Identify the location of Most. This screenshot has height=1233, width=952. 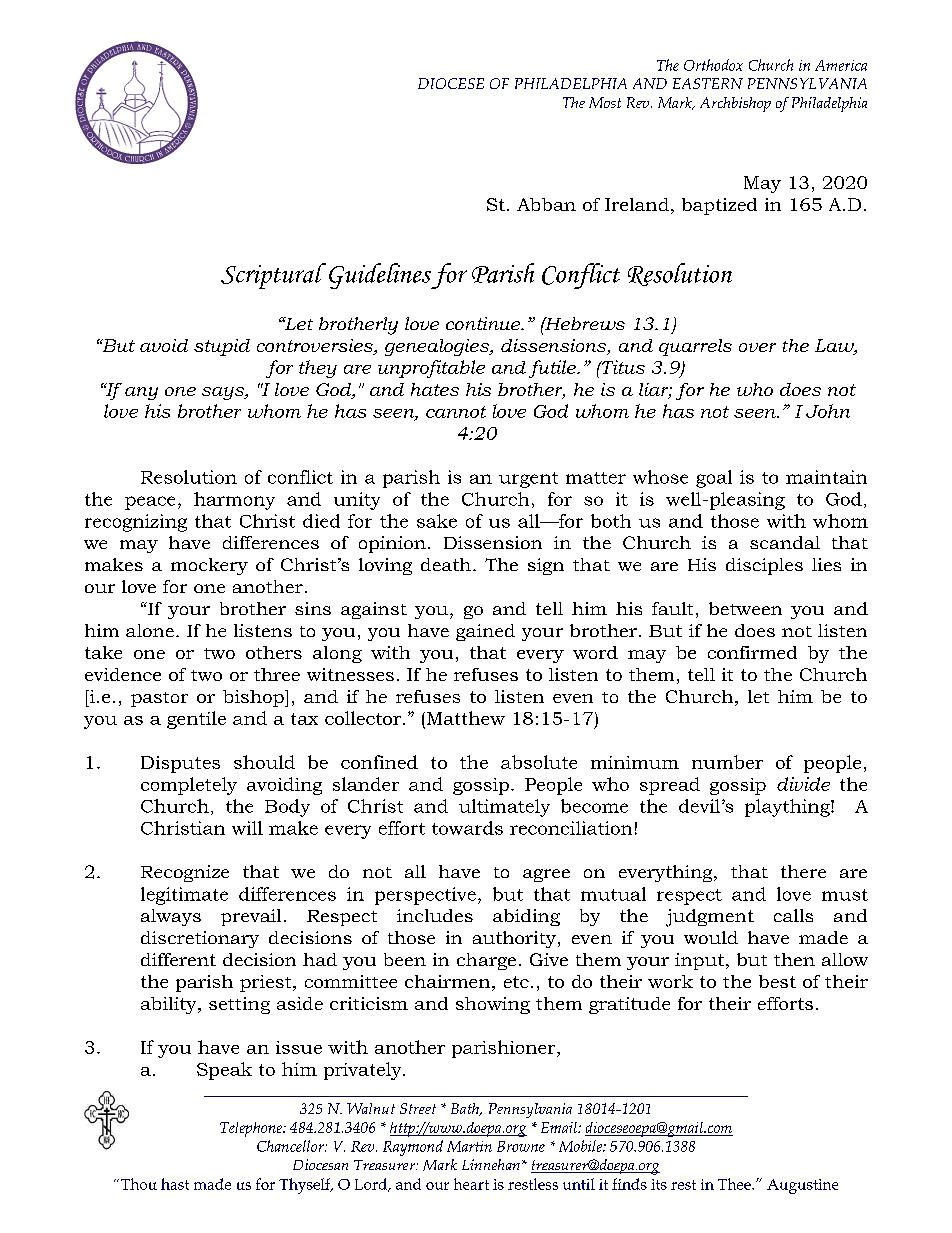
(605, 102).
